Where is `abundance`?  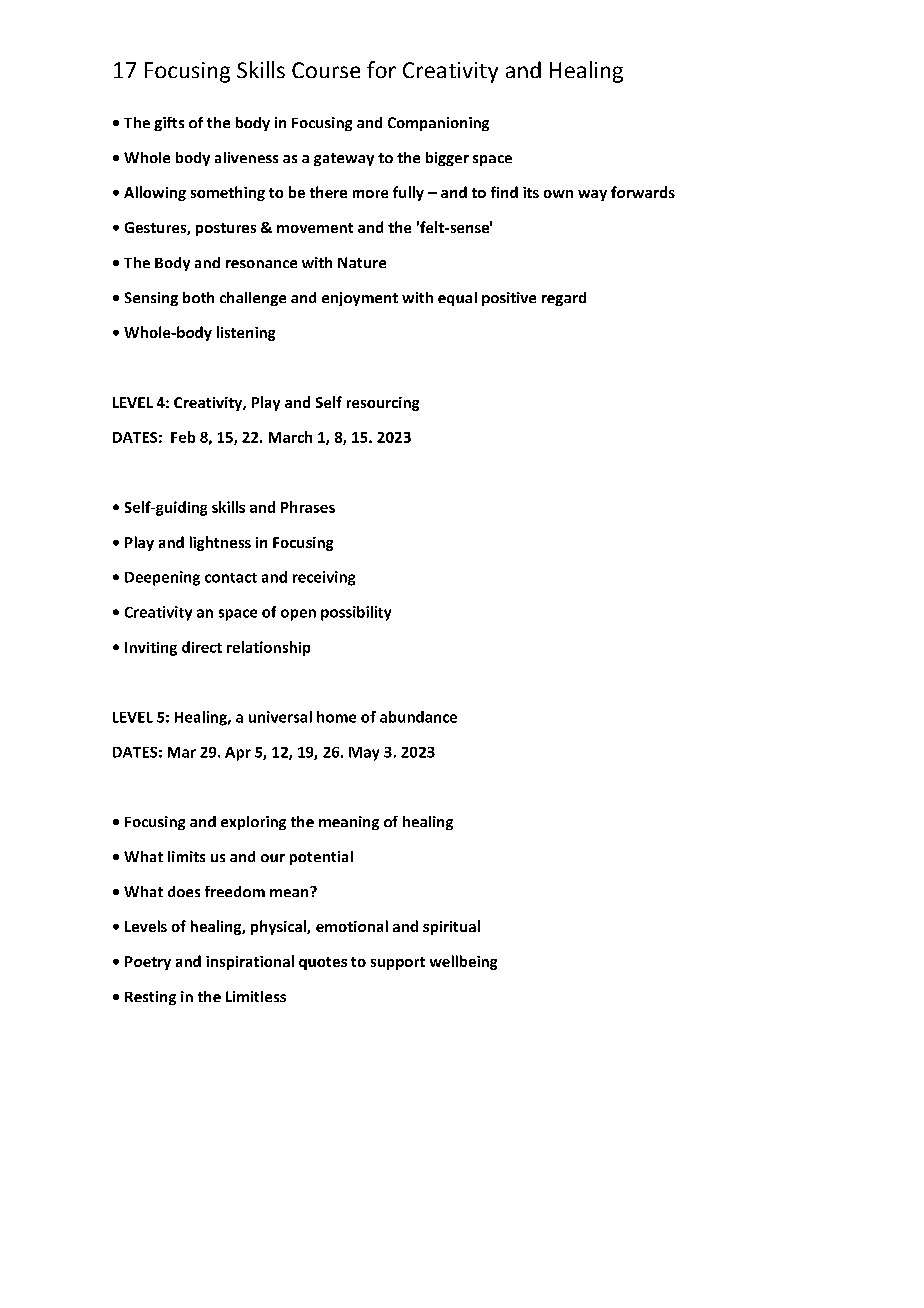 abundance is located at coordinates (418, 717).
